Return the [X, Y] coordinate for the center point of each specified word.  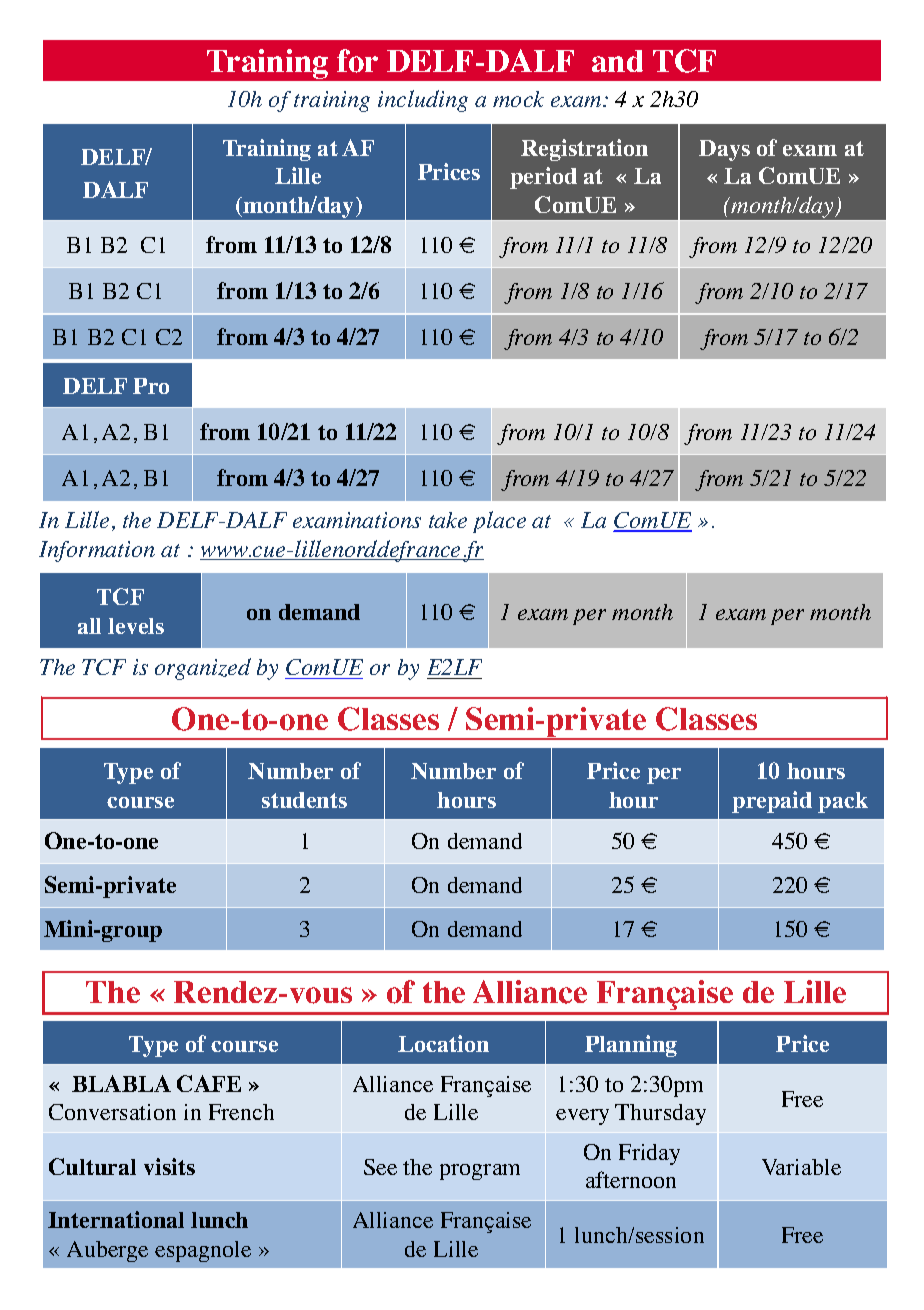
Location [443, 1043]
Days [724, 150]
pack [843, 802]
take [448, 520]
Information [97, 551]
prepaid [772, 802]
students [304, 800]
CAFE [209, 1083]
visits [169, 1166]
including [423, 101]
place [499, 522]
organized [203, 669]
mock [518, 99]
